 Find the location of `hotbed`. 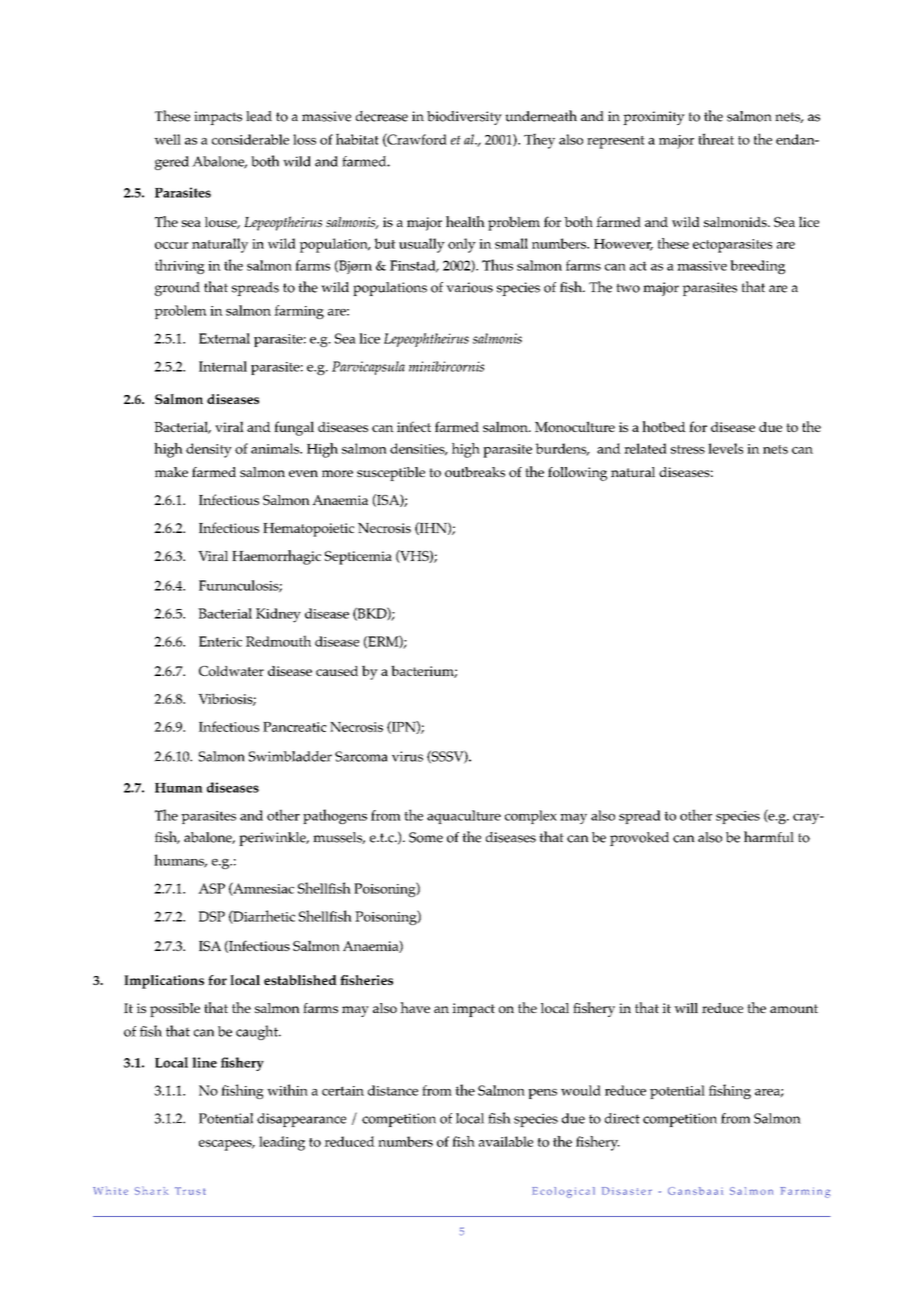

hotbed is located at coordinates (664, 426).
